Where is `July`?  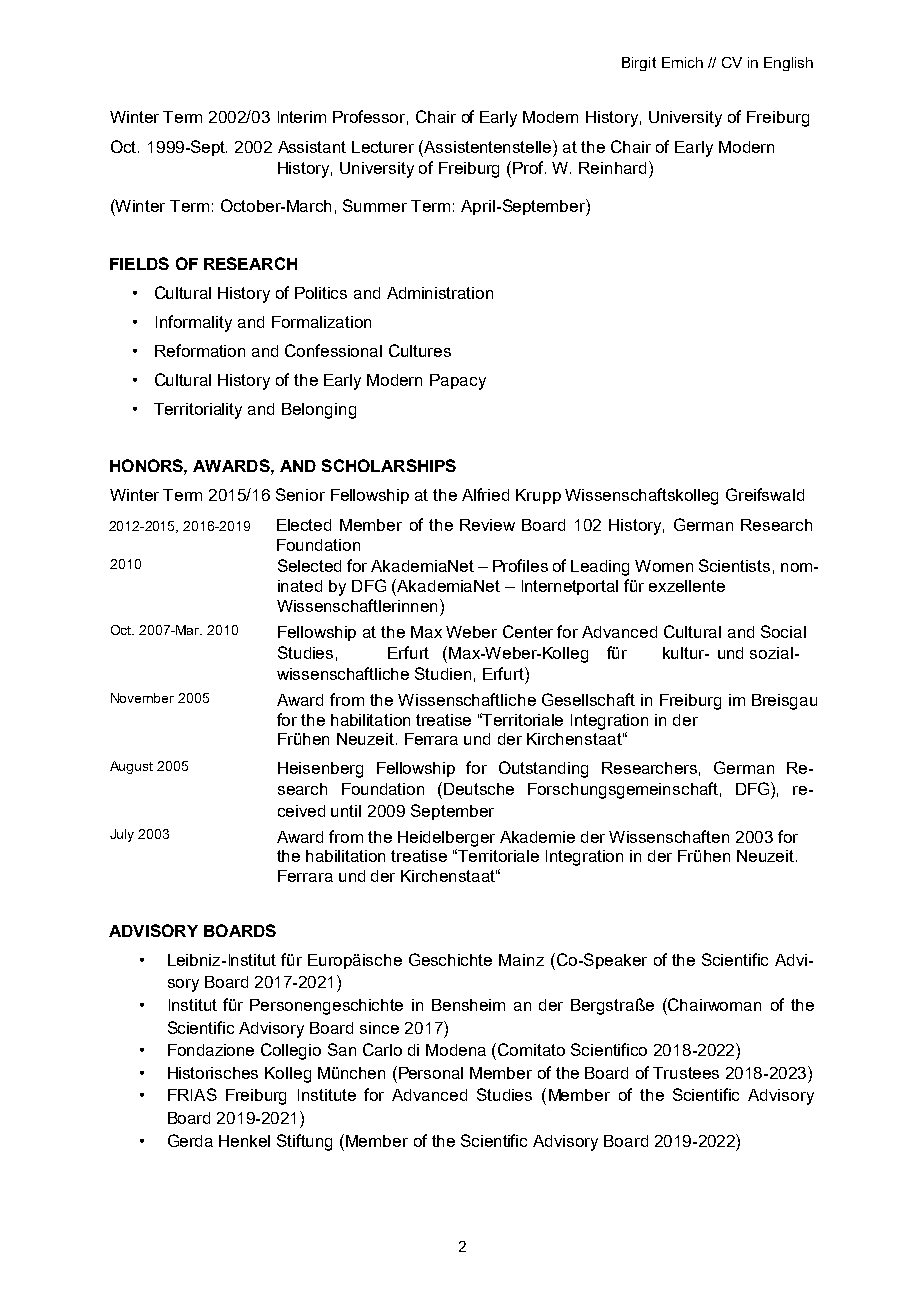
July is located at coordinates (122, 835).
